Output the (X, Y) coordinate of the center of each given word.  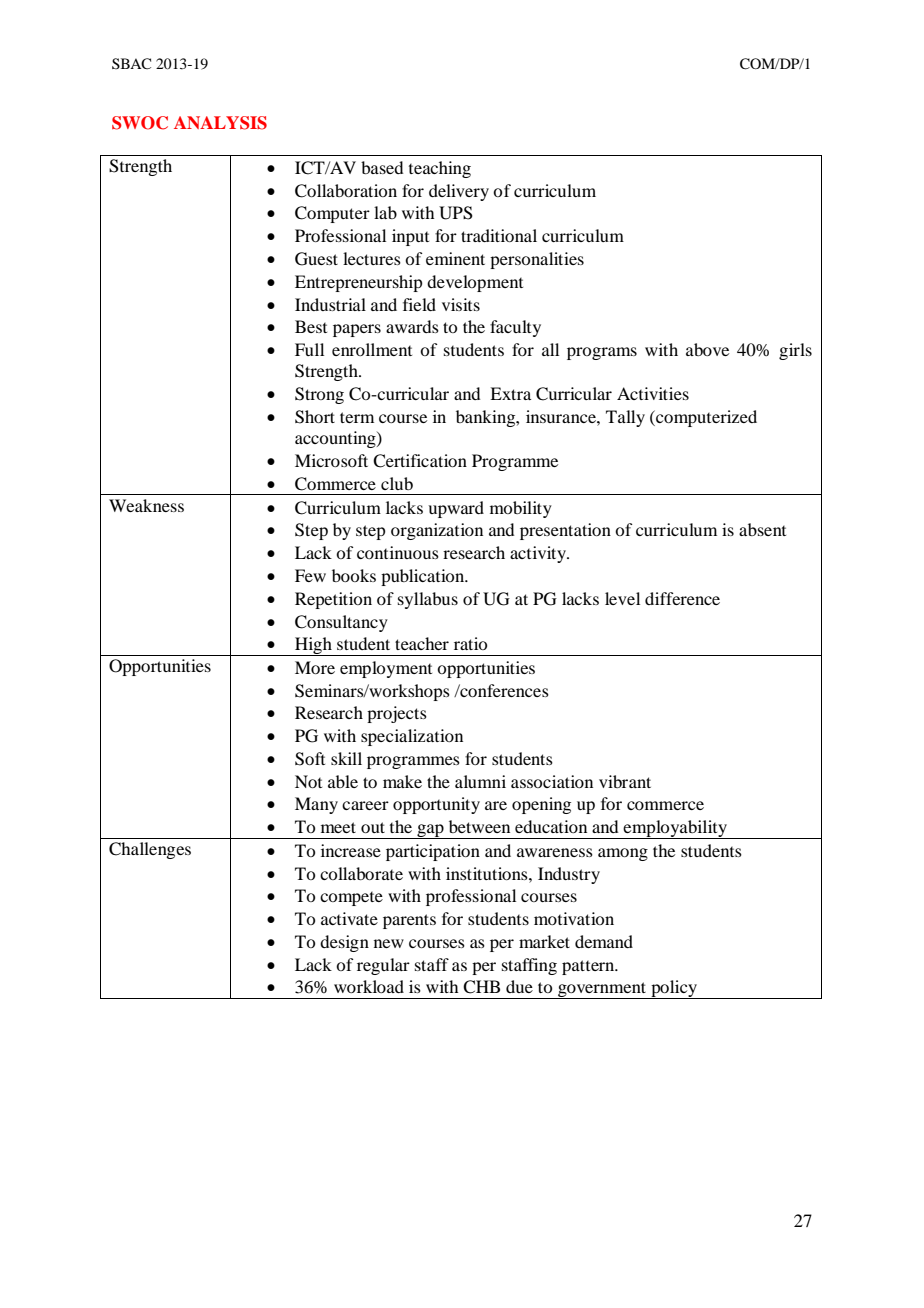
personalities (537, 260)
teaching (440, 169)
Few (310, 575)
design (344, 943)
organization (437, 531)
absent (762, 529)
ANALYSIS (220, 123)
